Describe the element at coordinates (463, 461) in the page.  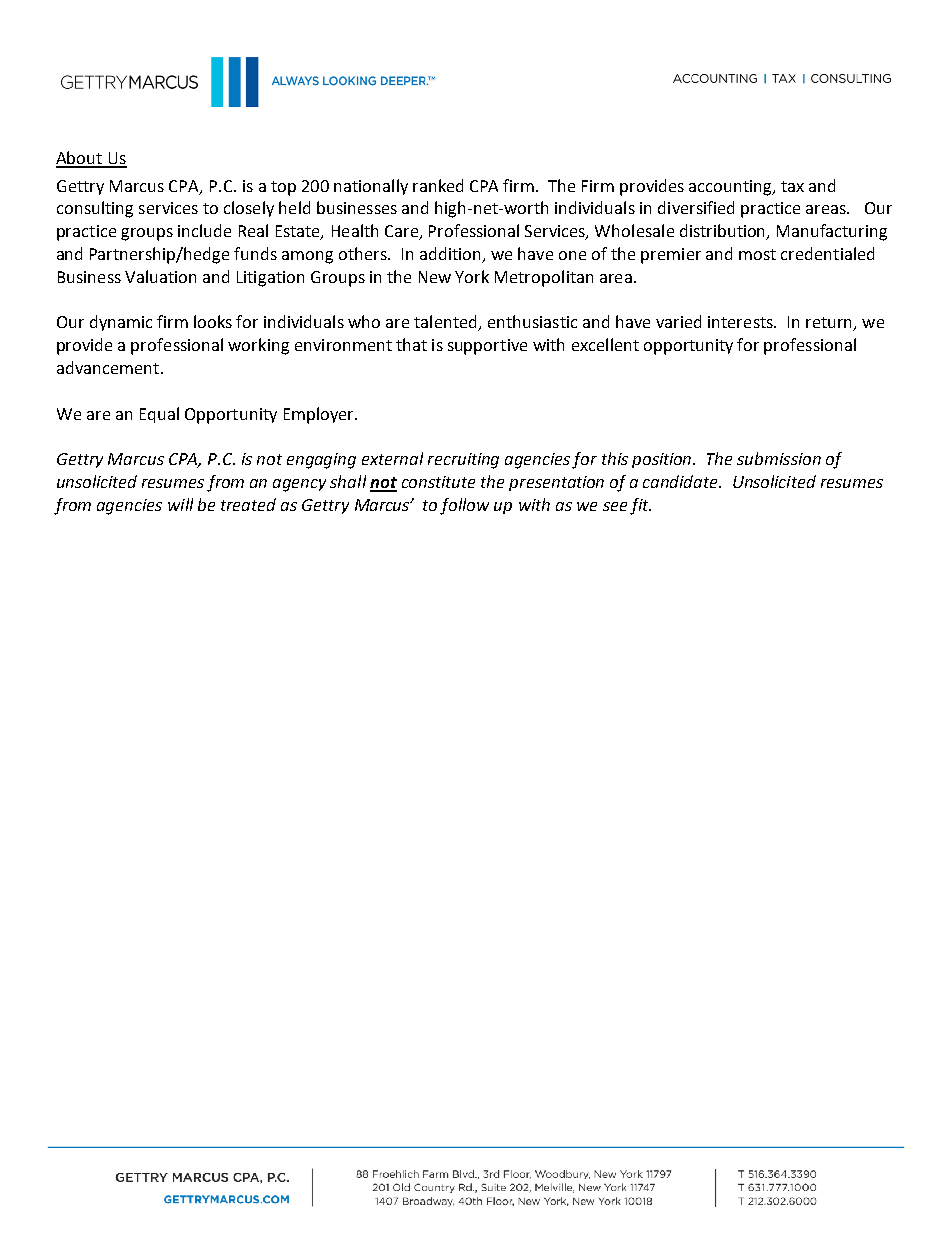
I see `recruiting` at that location.
